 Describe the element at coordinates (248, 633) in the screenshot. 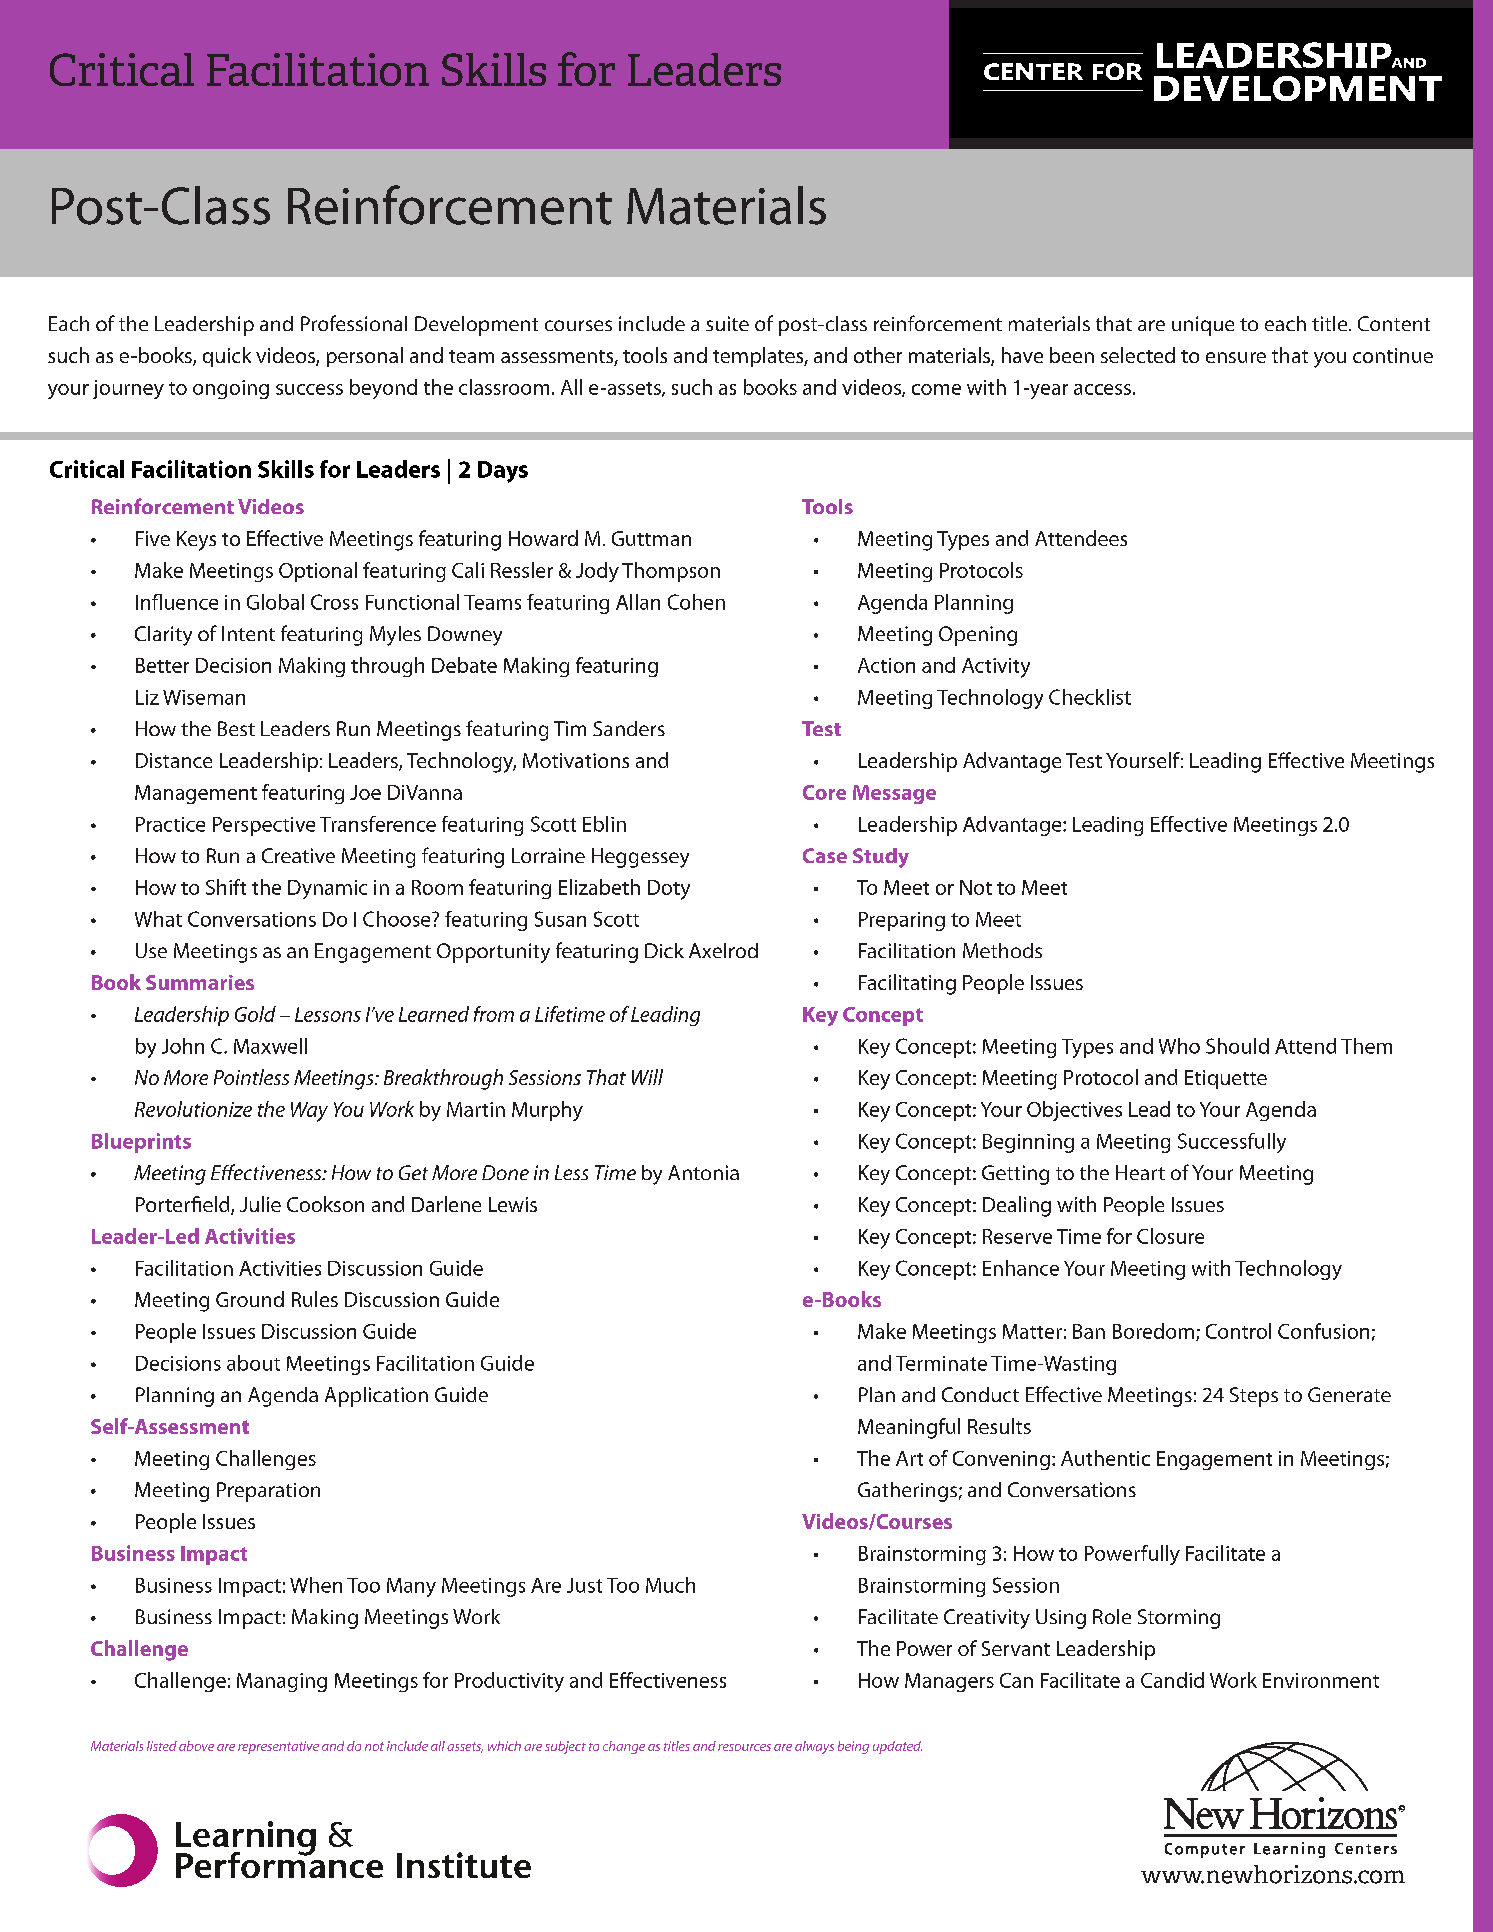

I see `Intent` at that location.
